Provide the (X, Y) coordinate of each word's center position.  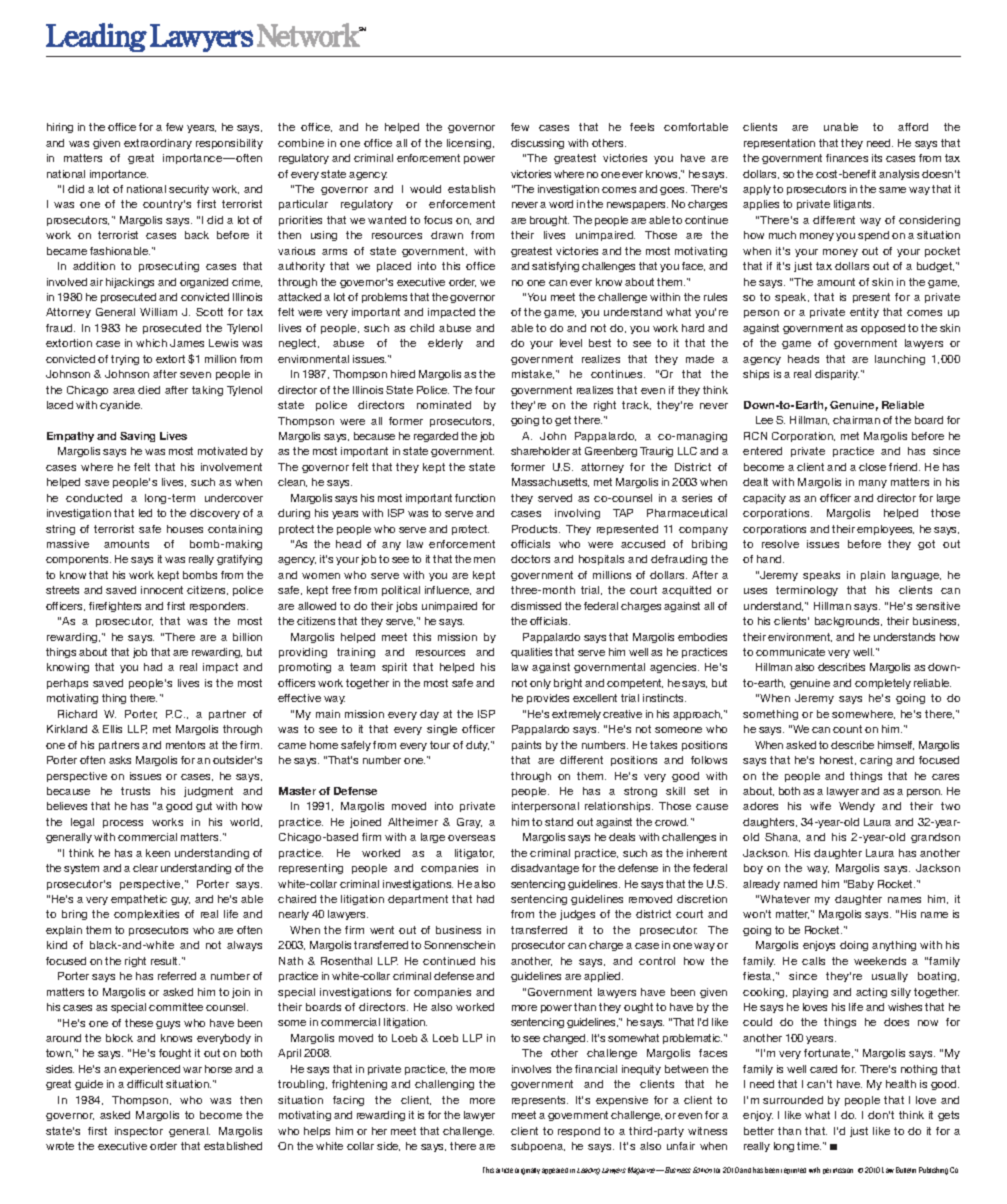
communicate (790, 652)
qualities (531, 653)
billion (247, 637)
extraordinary (158, 144)
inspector (139, 1132)
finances (847, 158)
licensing (470, 144)
